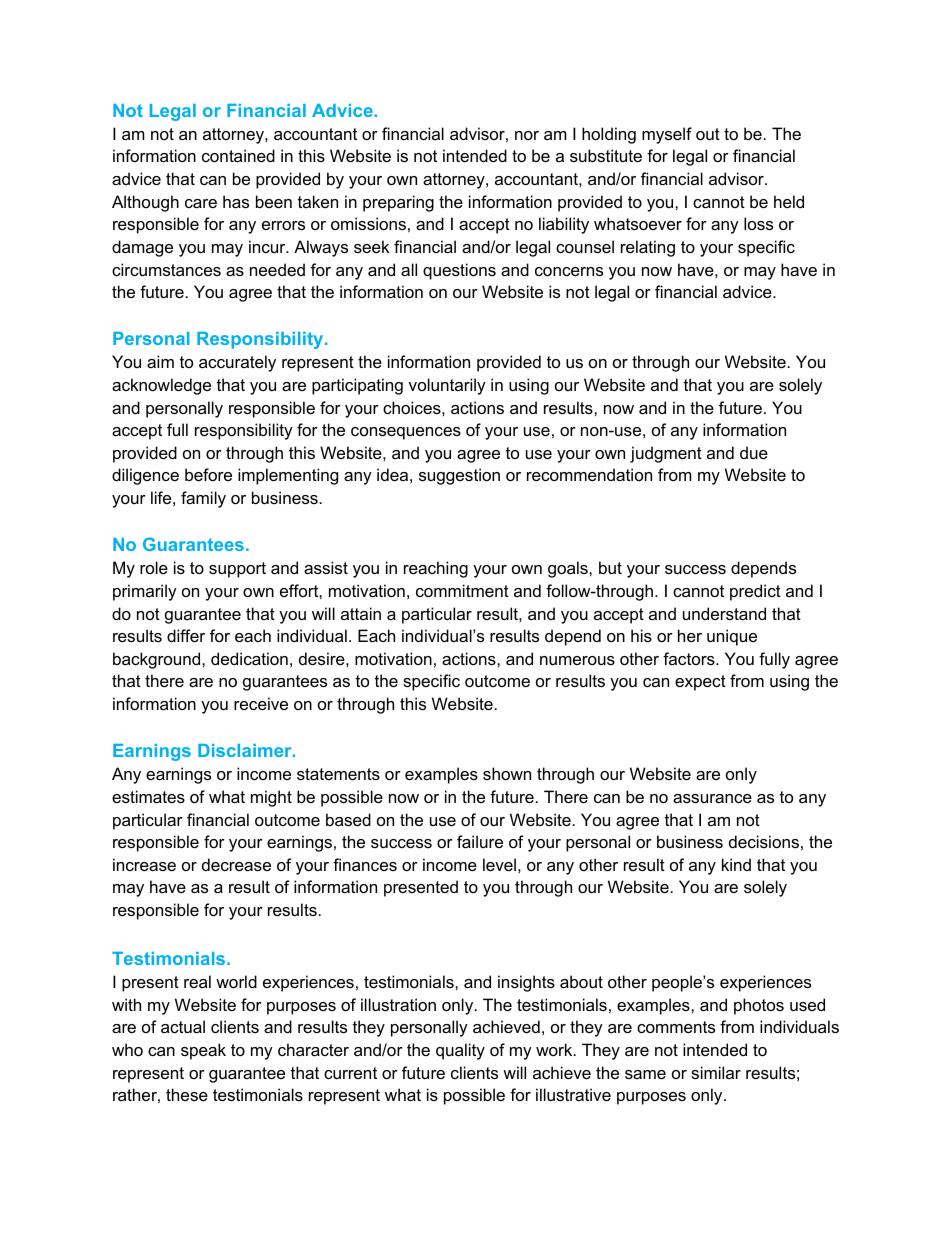 This screenshot has height=1233, width=952. Describe the element at coordinates (462, 590) in the screenshot. I see `commitment` at that location.
